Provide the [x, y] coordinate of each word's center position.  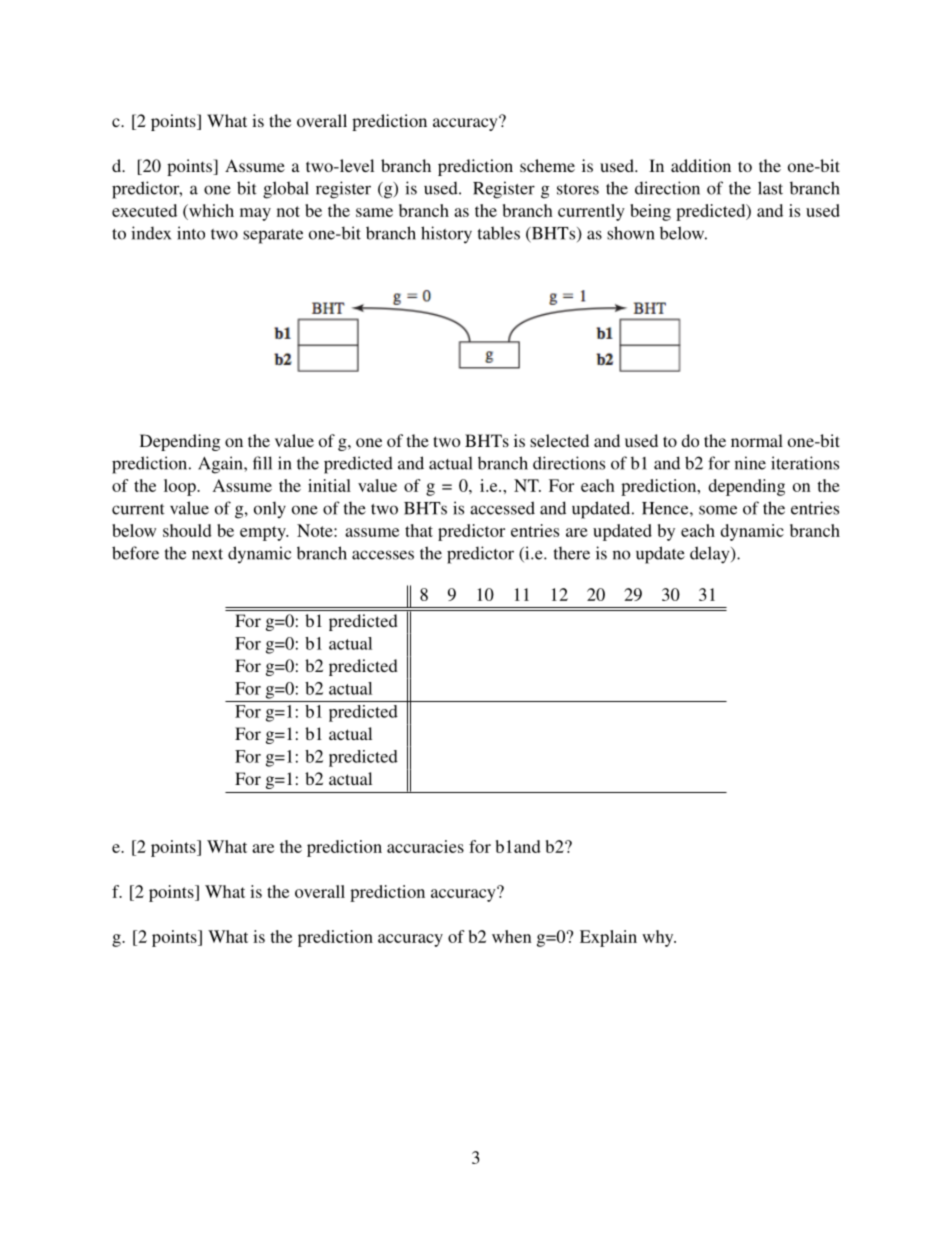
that [419, 530]
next [207, 554]
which [210, 212]
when [511, 936]
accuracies [425, 846]
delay [711, 555]
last [770, 188]
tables [499, 233]
